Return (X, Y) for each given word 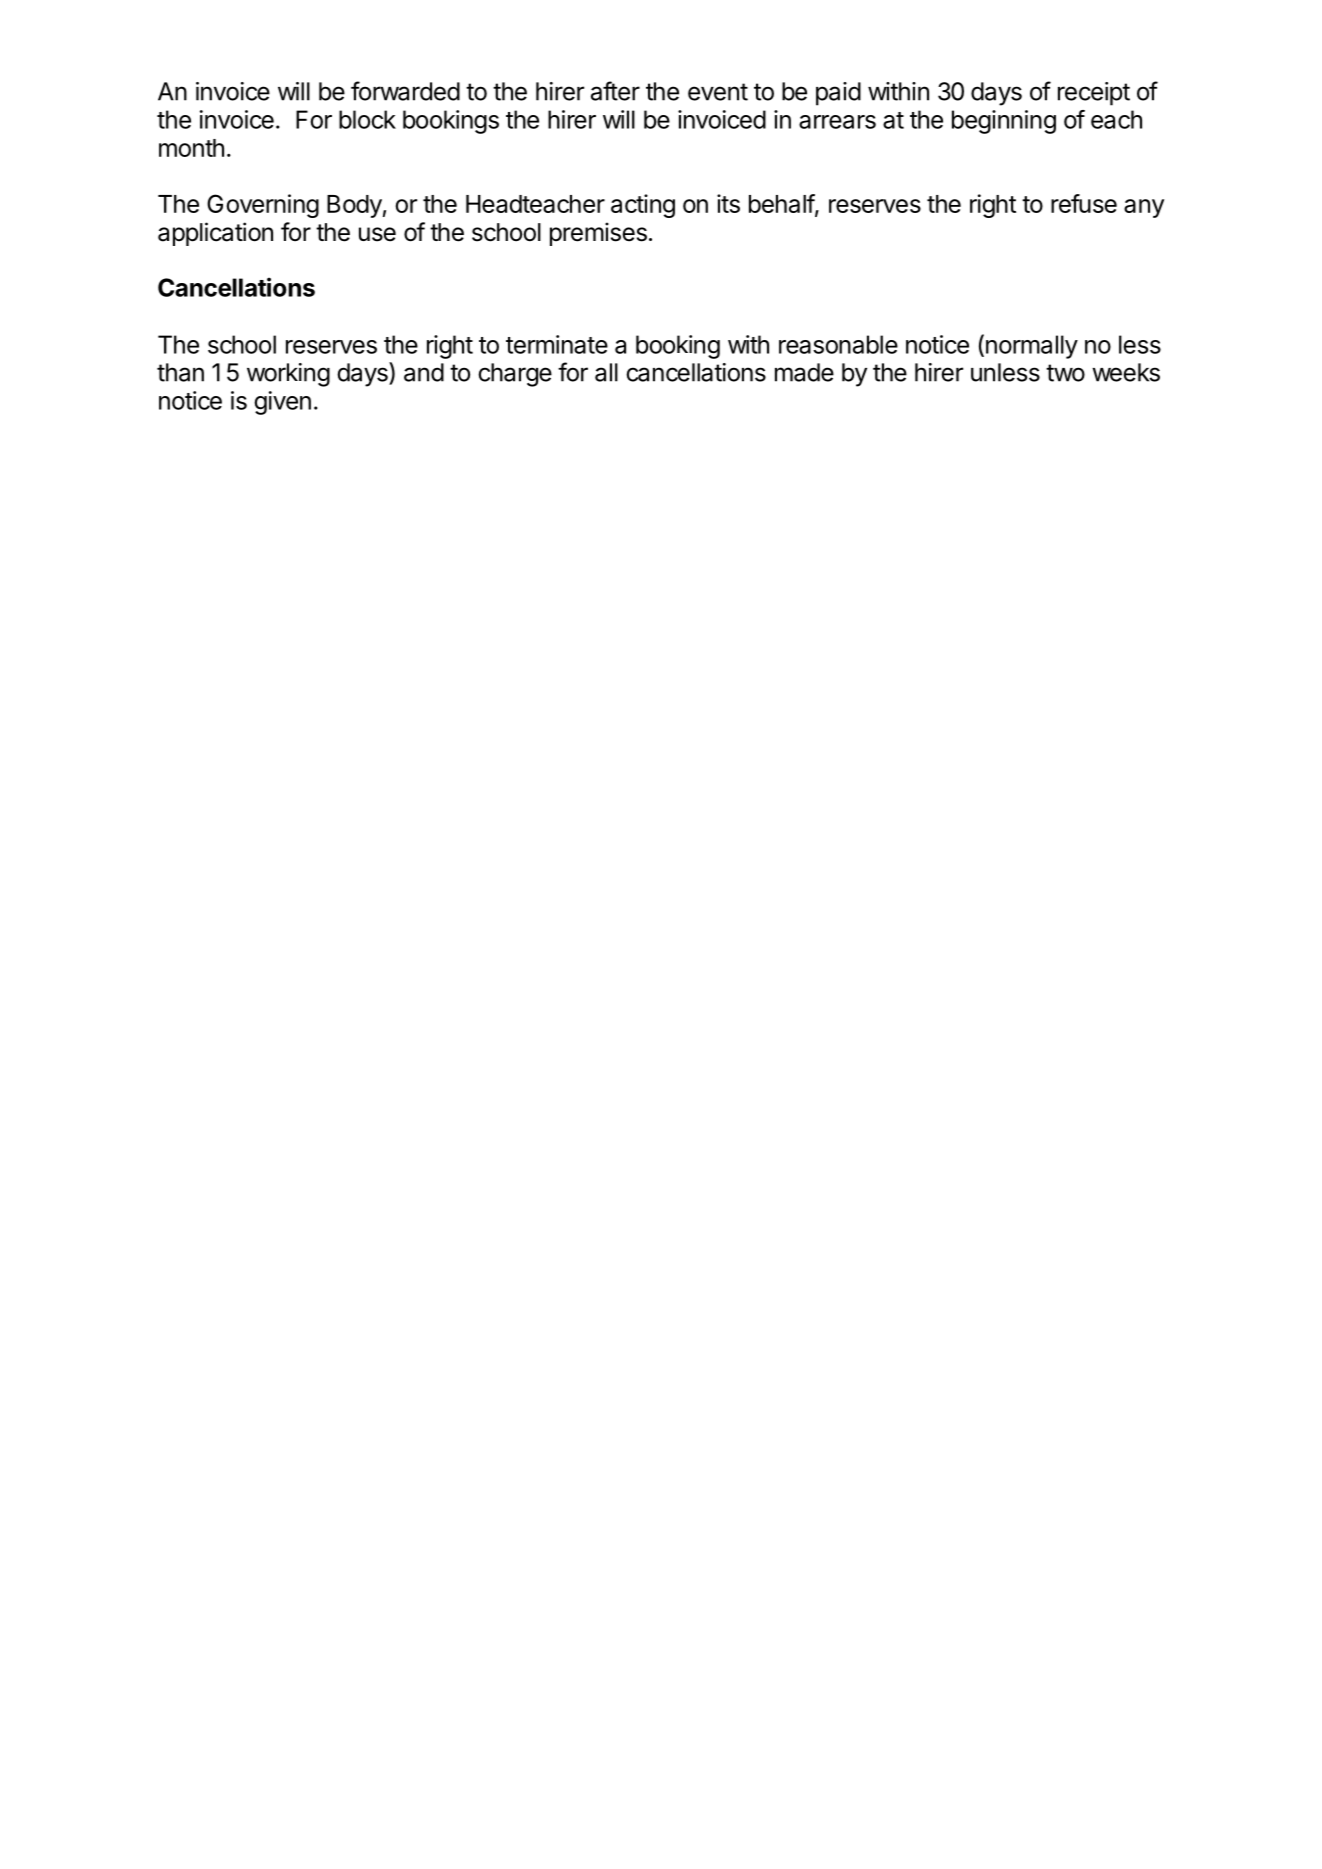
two (1065, 373)
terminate (557, 344)
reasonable (838, 344)
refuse (1084, 203)
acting (643, 206)
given (282, 403)
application (215, 234)
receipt (1094, 94)
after (615, 91)
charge (515, 375)
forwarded (405, 91)
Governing (263, 206)
